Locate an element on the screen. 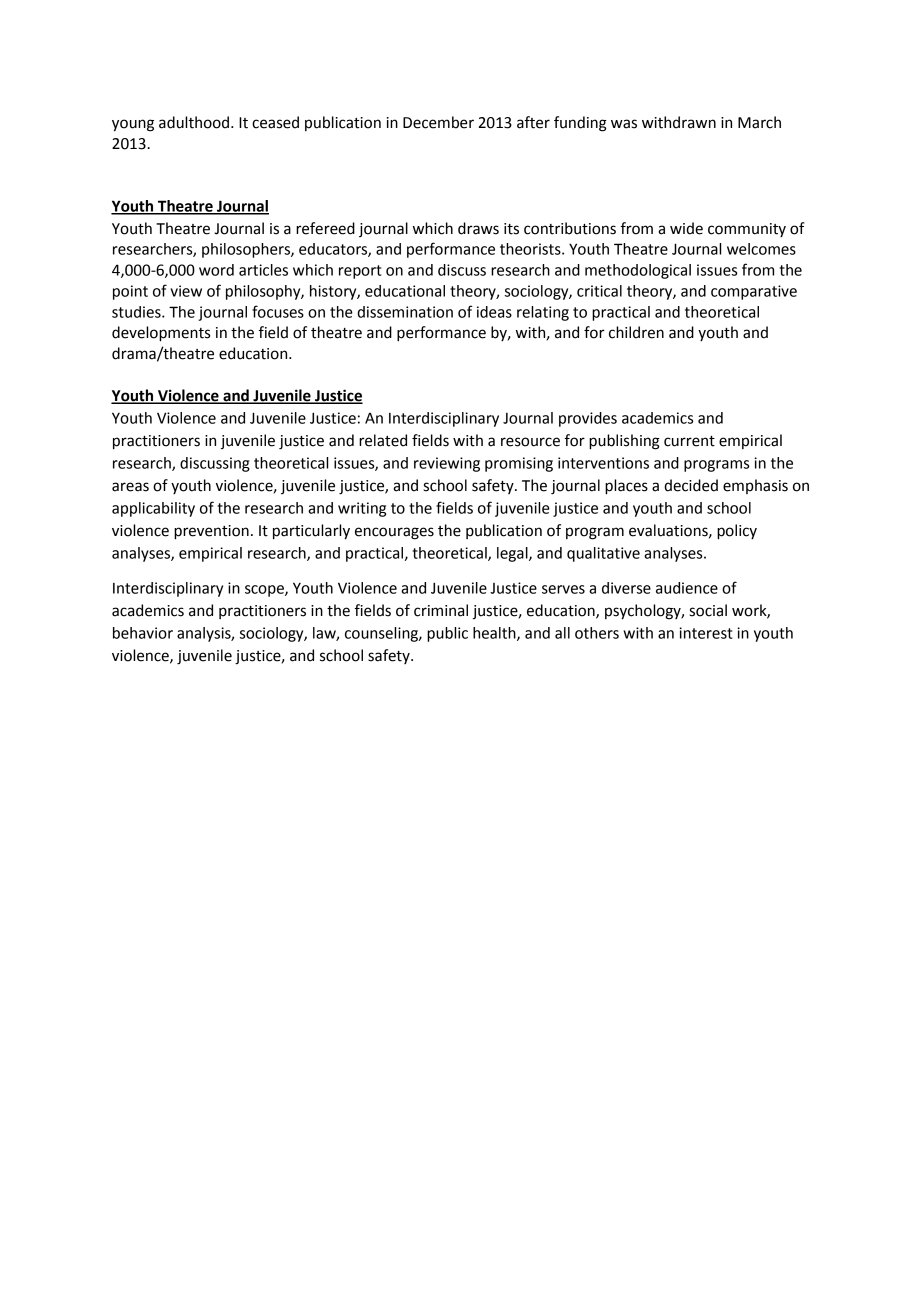 The width and height of the screenshot is (924, 1308). word is located at coordinates (216, 270).
